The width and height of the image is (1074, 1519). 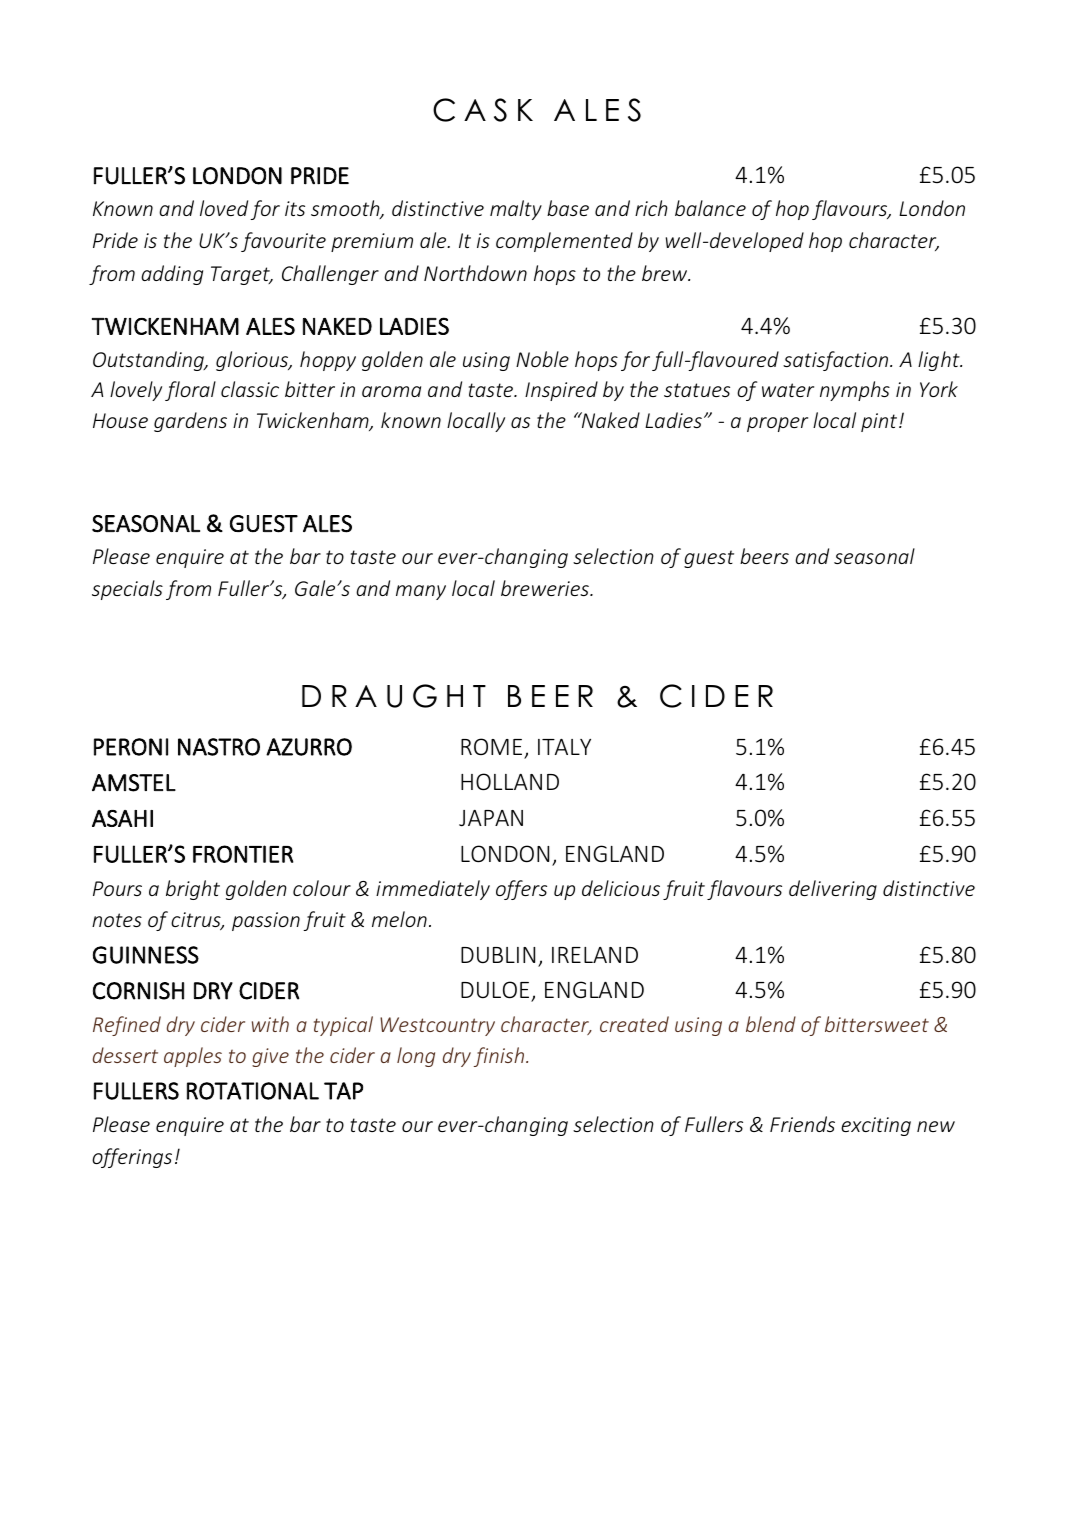 I want to click on specials, so click(x=127, y=590).
